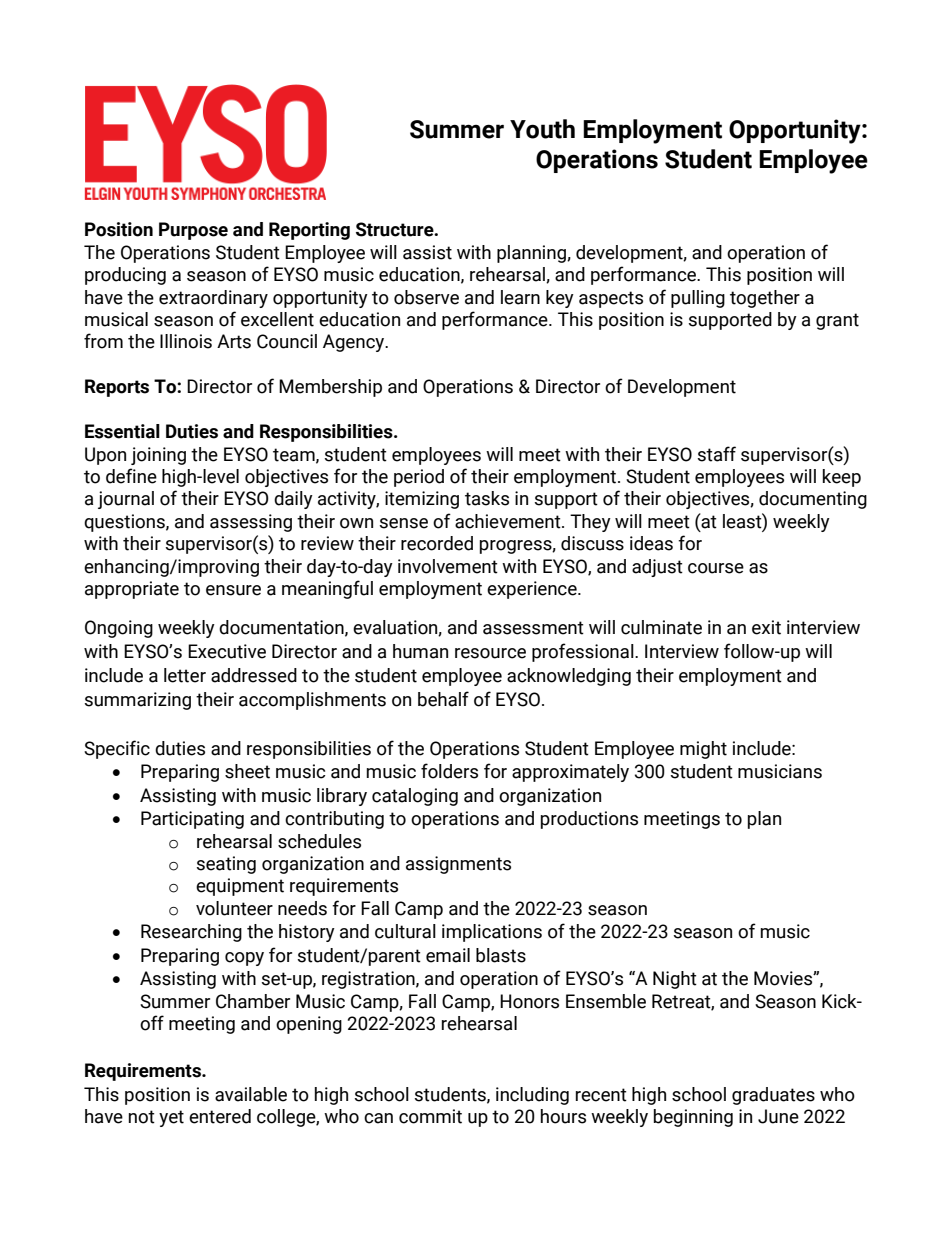 This document has height=1233, width=952. What do you see at coordinates (765, 299) in the document?
I see `together` at bounding box center [765, 299].
